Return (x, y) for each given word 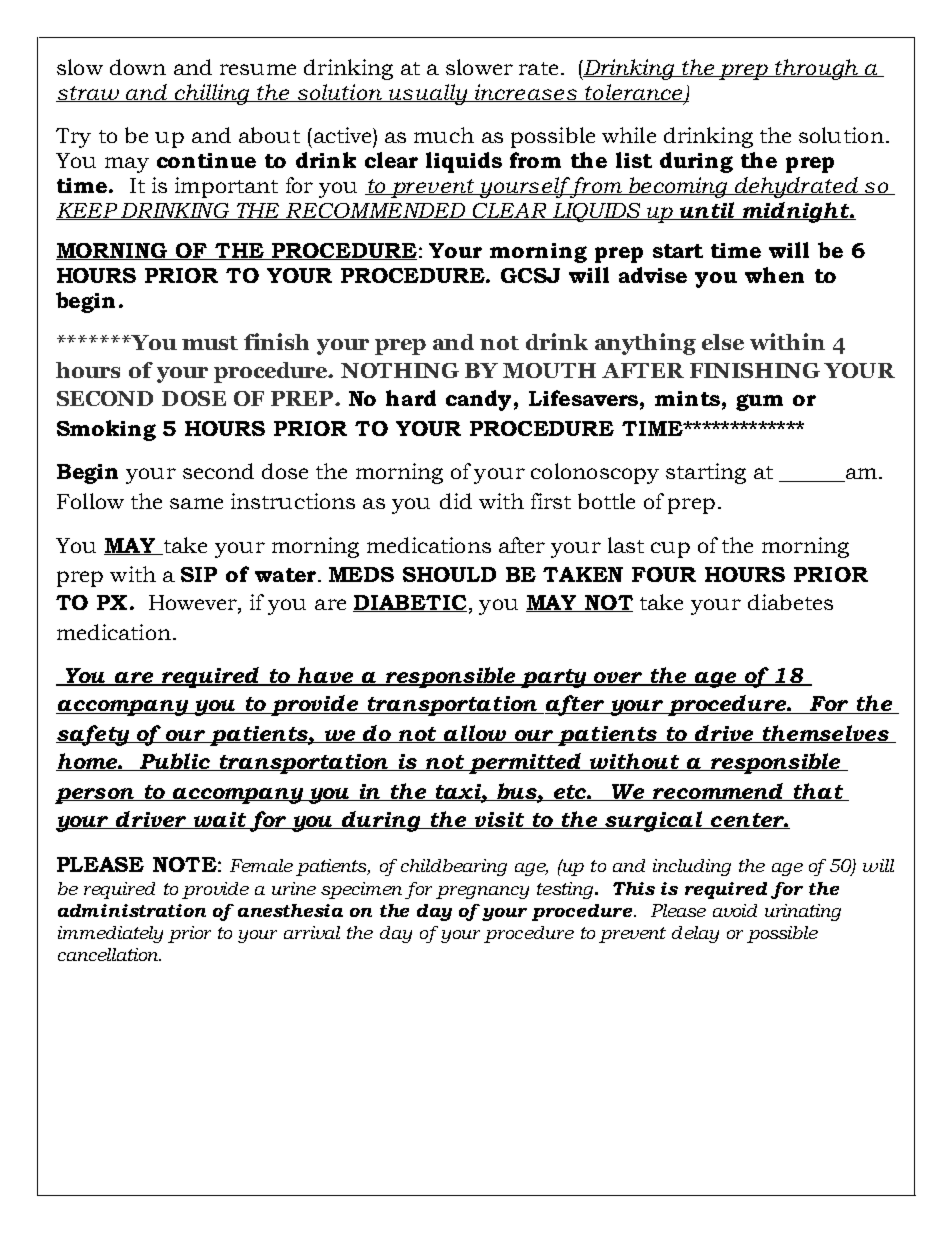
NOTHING (400, 370)
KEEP (88, 211)
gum (759, 402)
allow (476, 734)
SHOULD (449, 574)
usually (428, 94)
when (774, 275)
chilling (212, 94)
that (818, 792)
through (816, 69)
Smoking (106, 430)
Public (175, 762)
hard (411, 398)
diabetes (790, 602)
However (194, 604)
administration (132, 910)
